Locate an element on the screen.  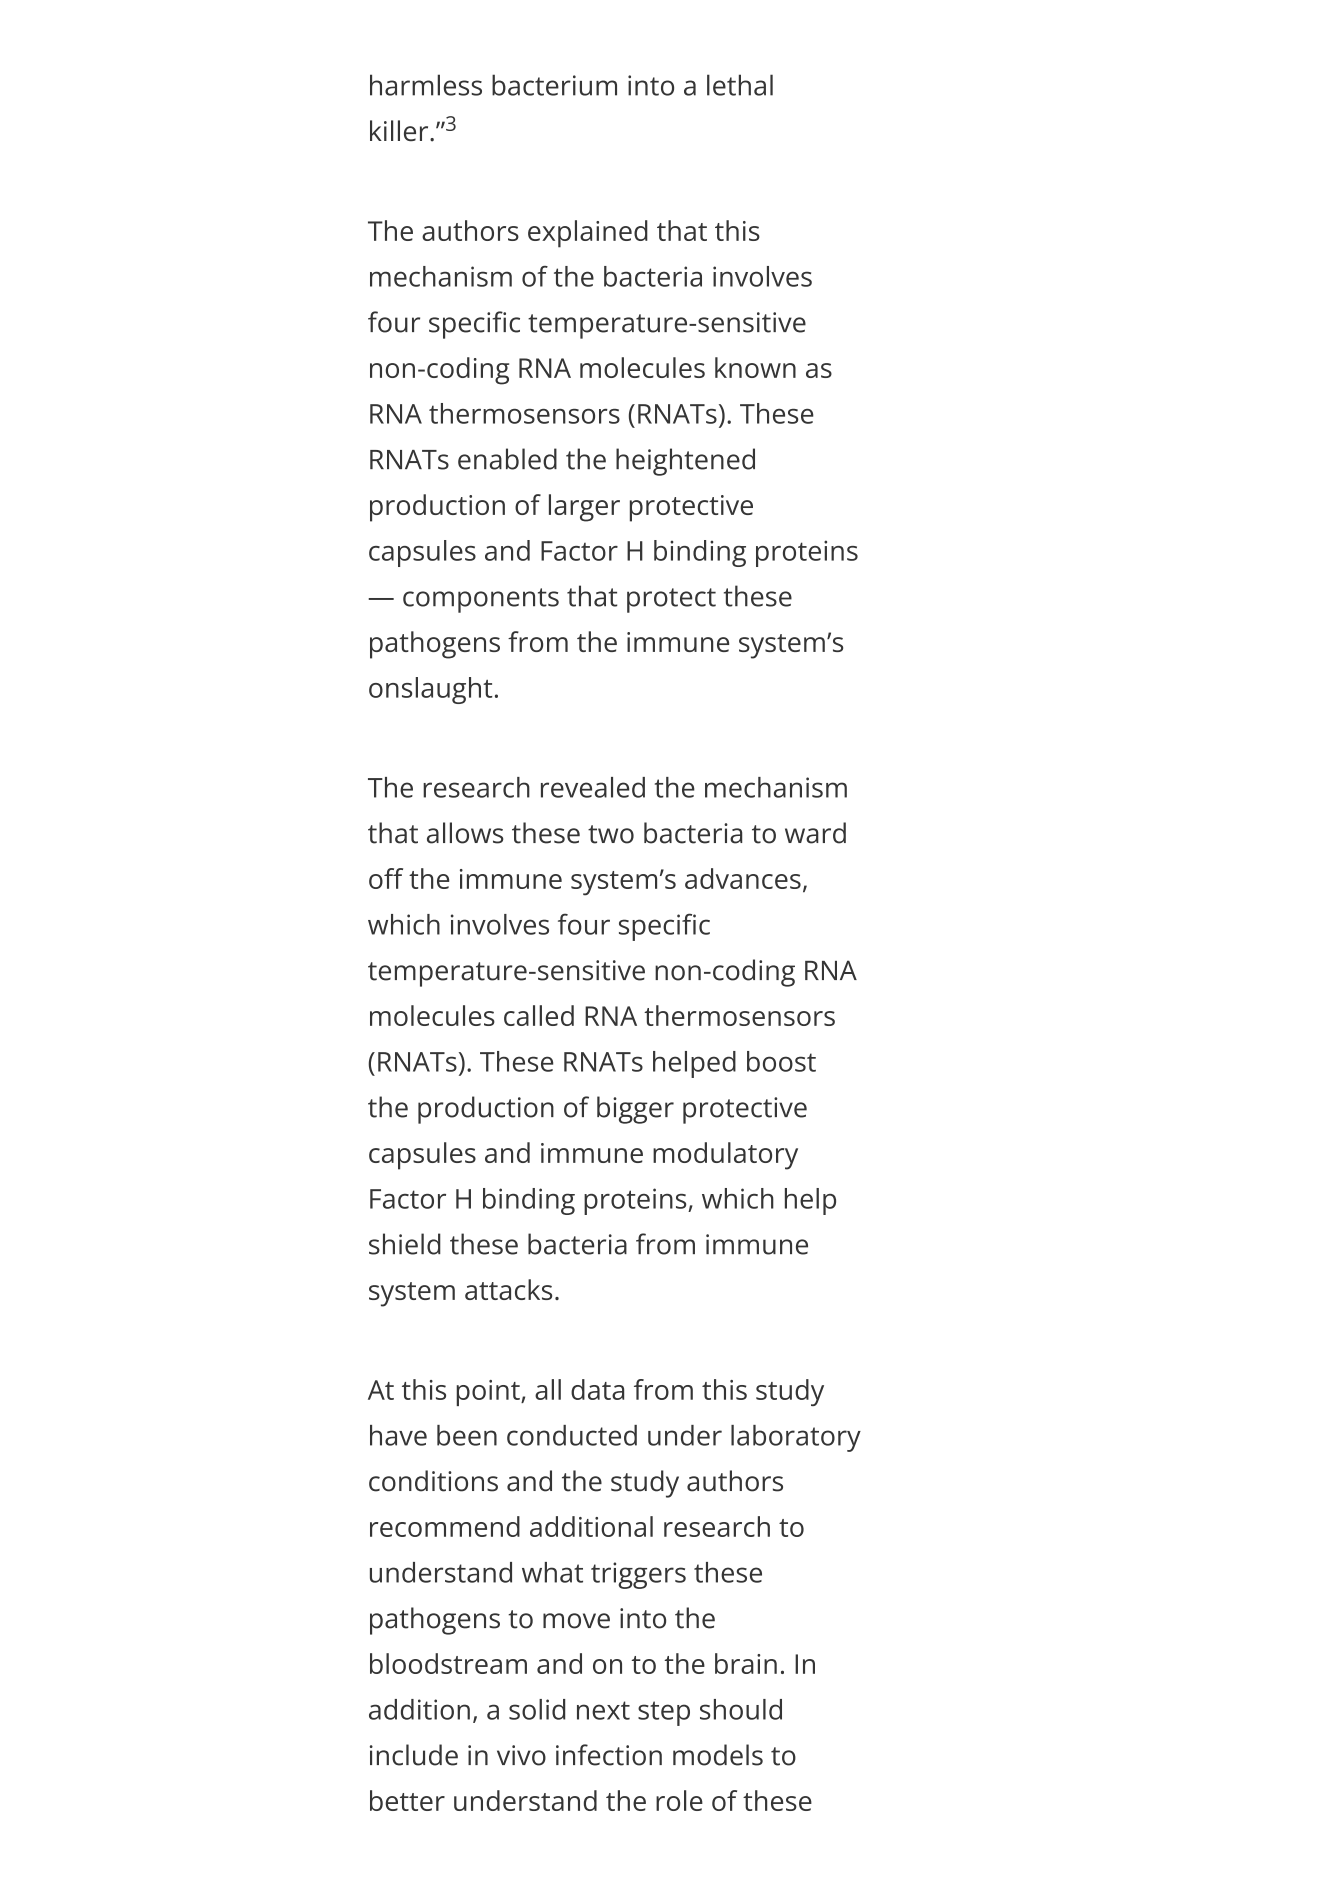
components is located at coordinates (481, 600).
